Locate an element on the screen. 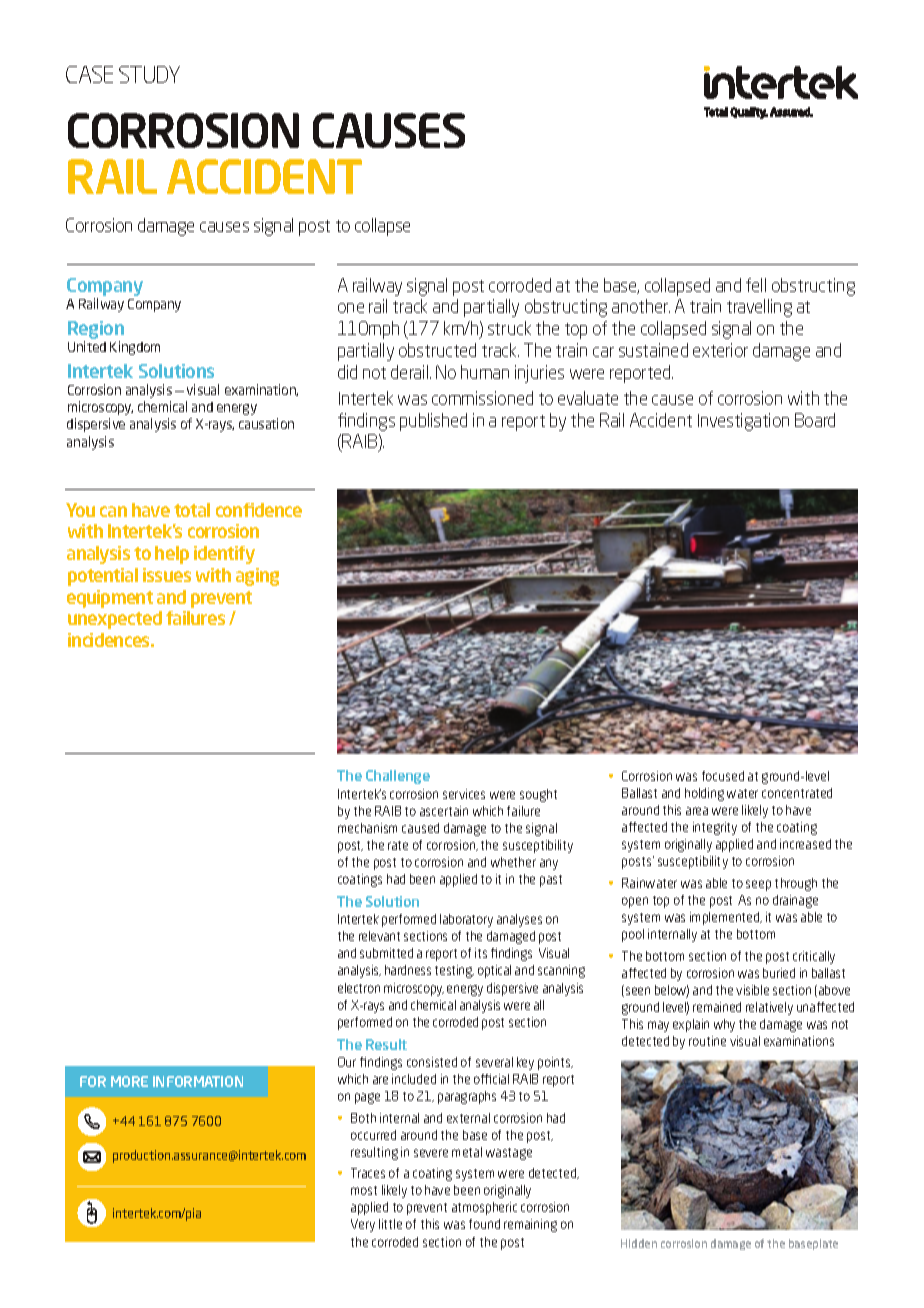  fell is located at coordinates (756, 285).
